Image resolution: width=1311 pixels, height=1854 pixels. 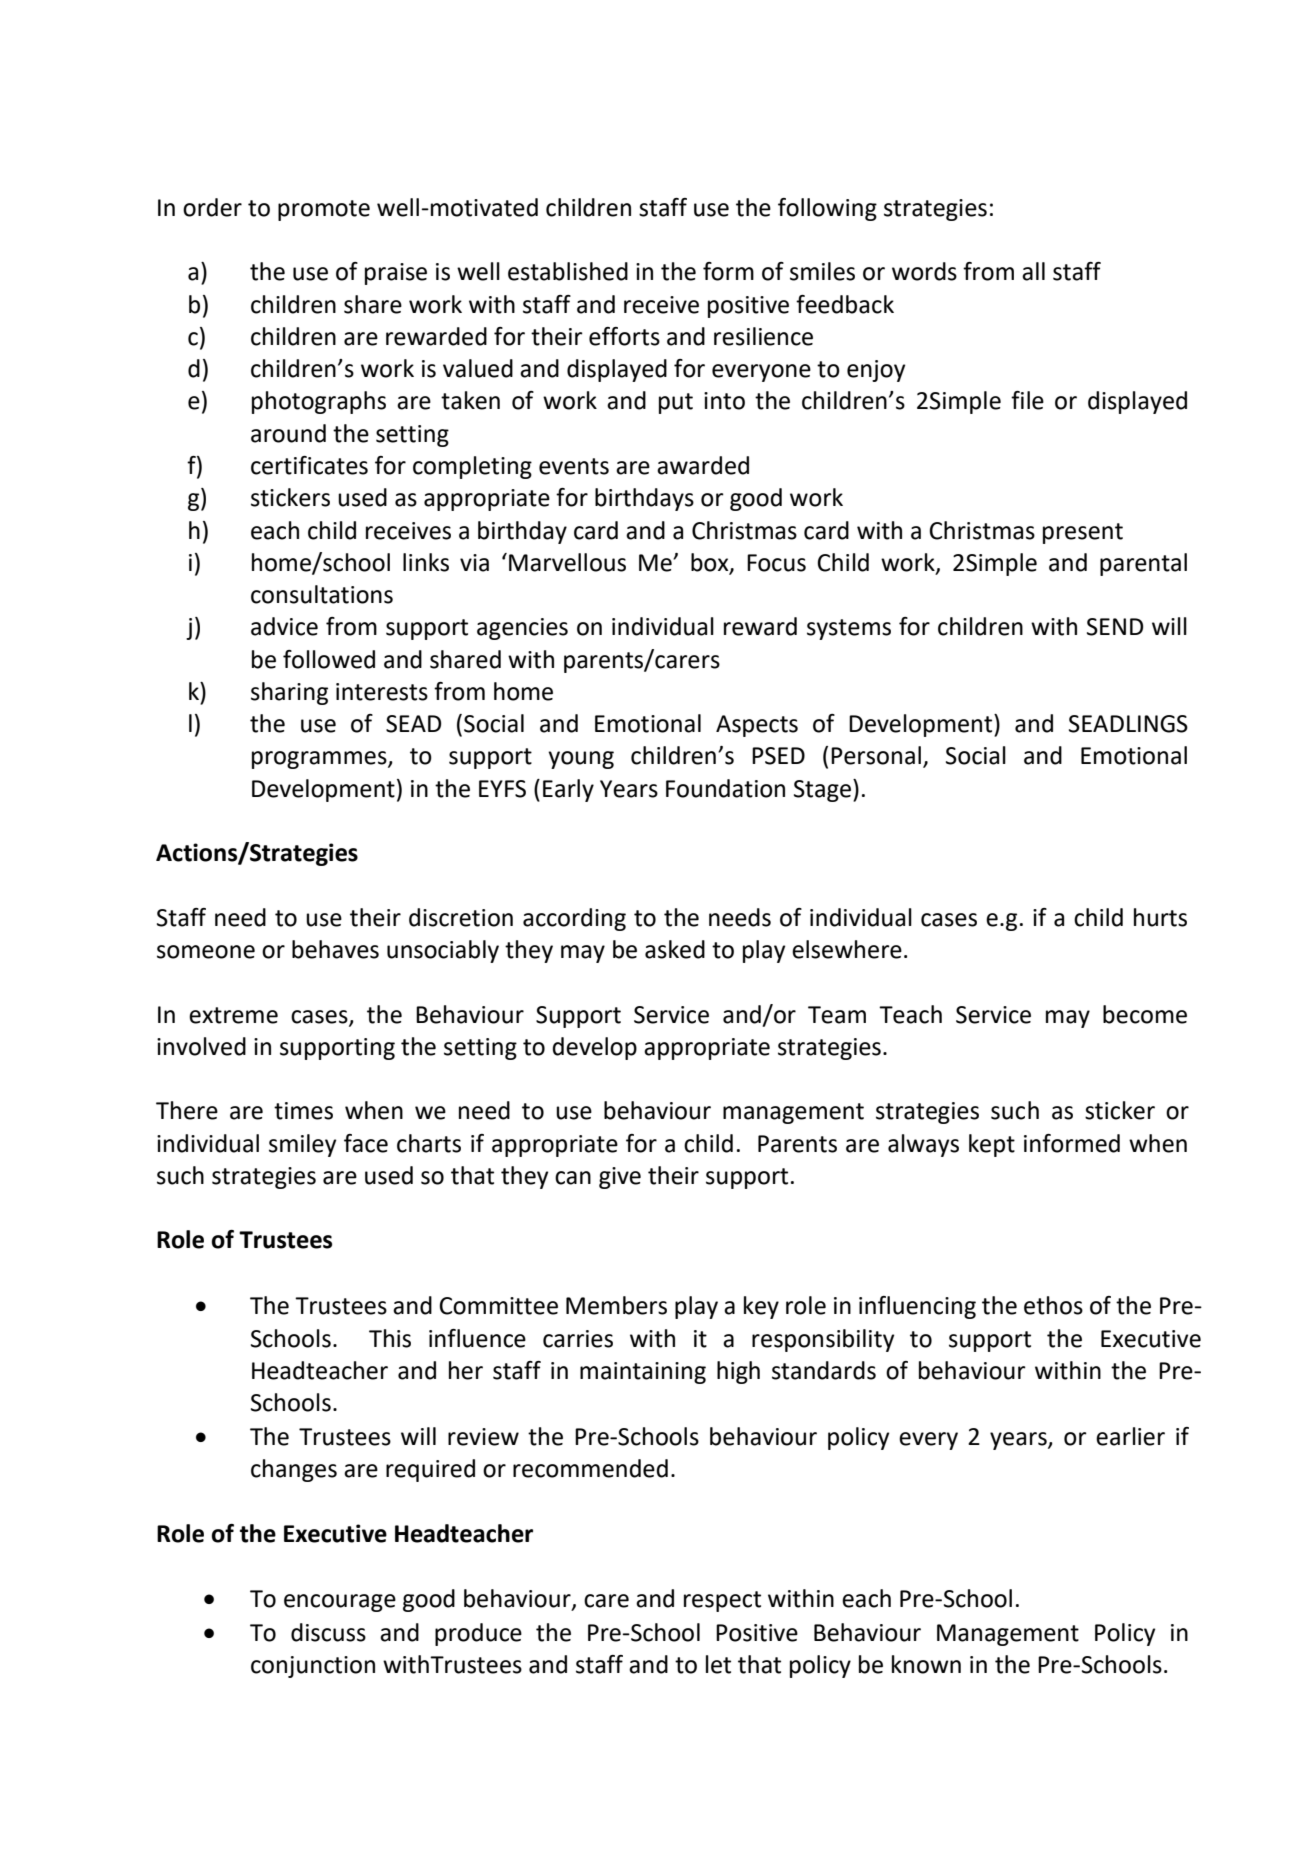 I want to click on consultations, so click(x=322, y=594).
